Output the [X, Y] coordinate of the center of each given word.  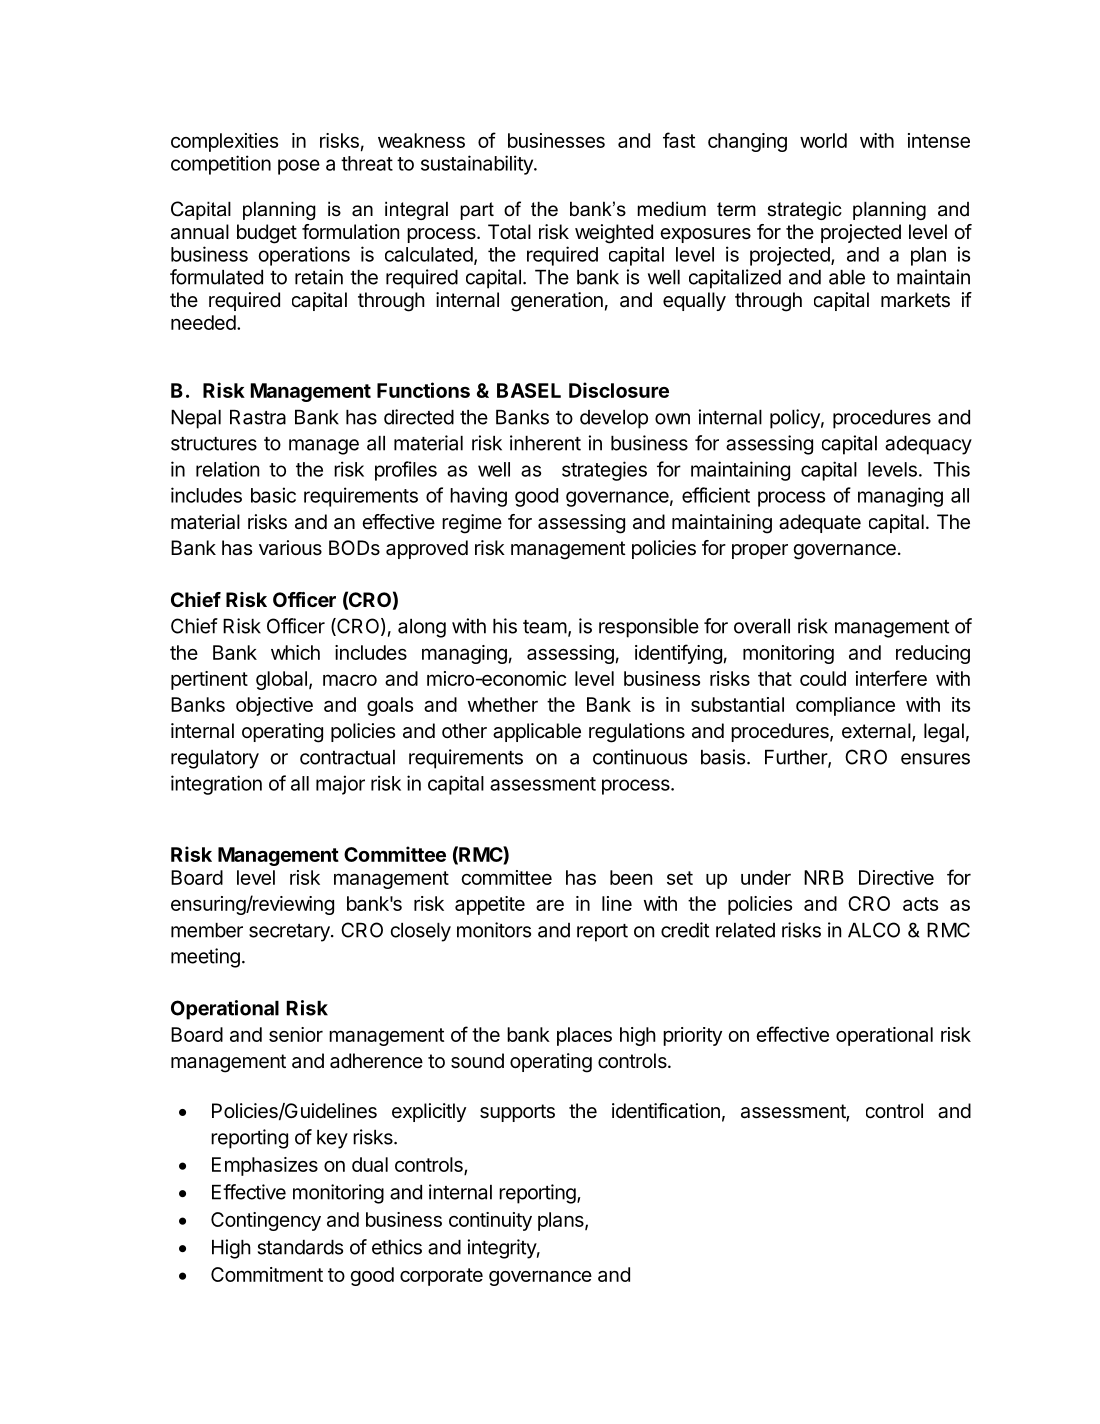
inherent [545, 443]
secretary [290, 933]
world [823, 140]
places [584, 1036]
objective [274, 706]
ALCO [874, 930]
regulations [637, 733]
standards [300, 1247]
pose [299, 167]
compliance [845, 706]
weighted [614, 234]
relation [227, 469]
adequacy [928, 445]
